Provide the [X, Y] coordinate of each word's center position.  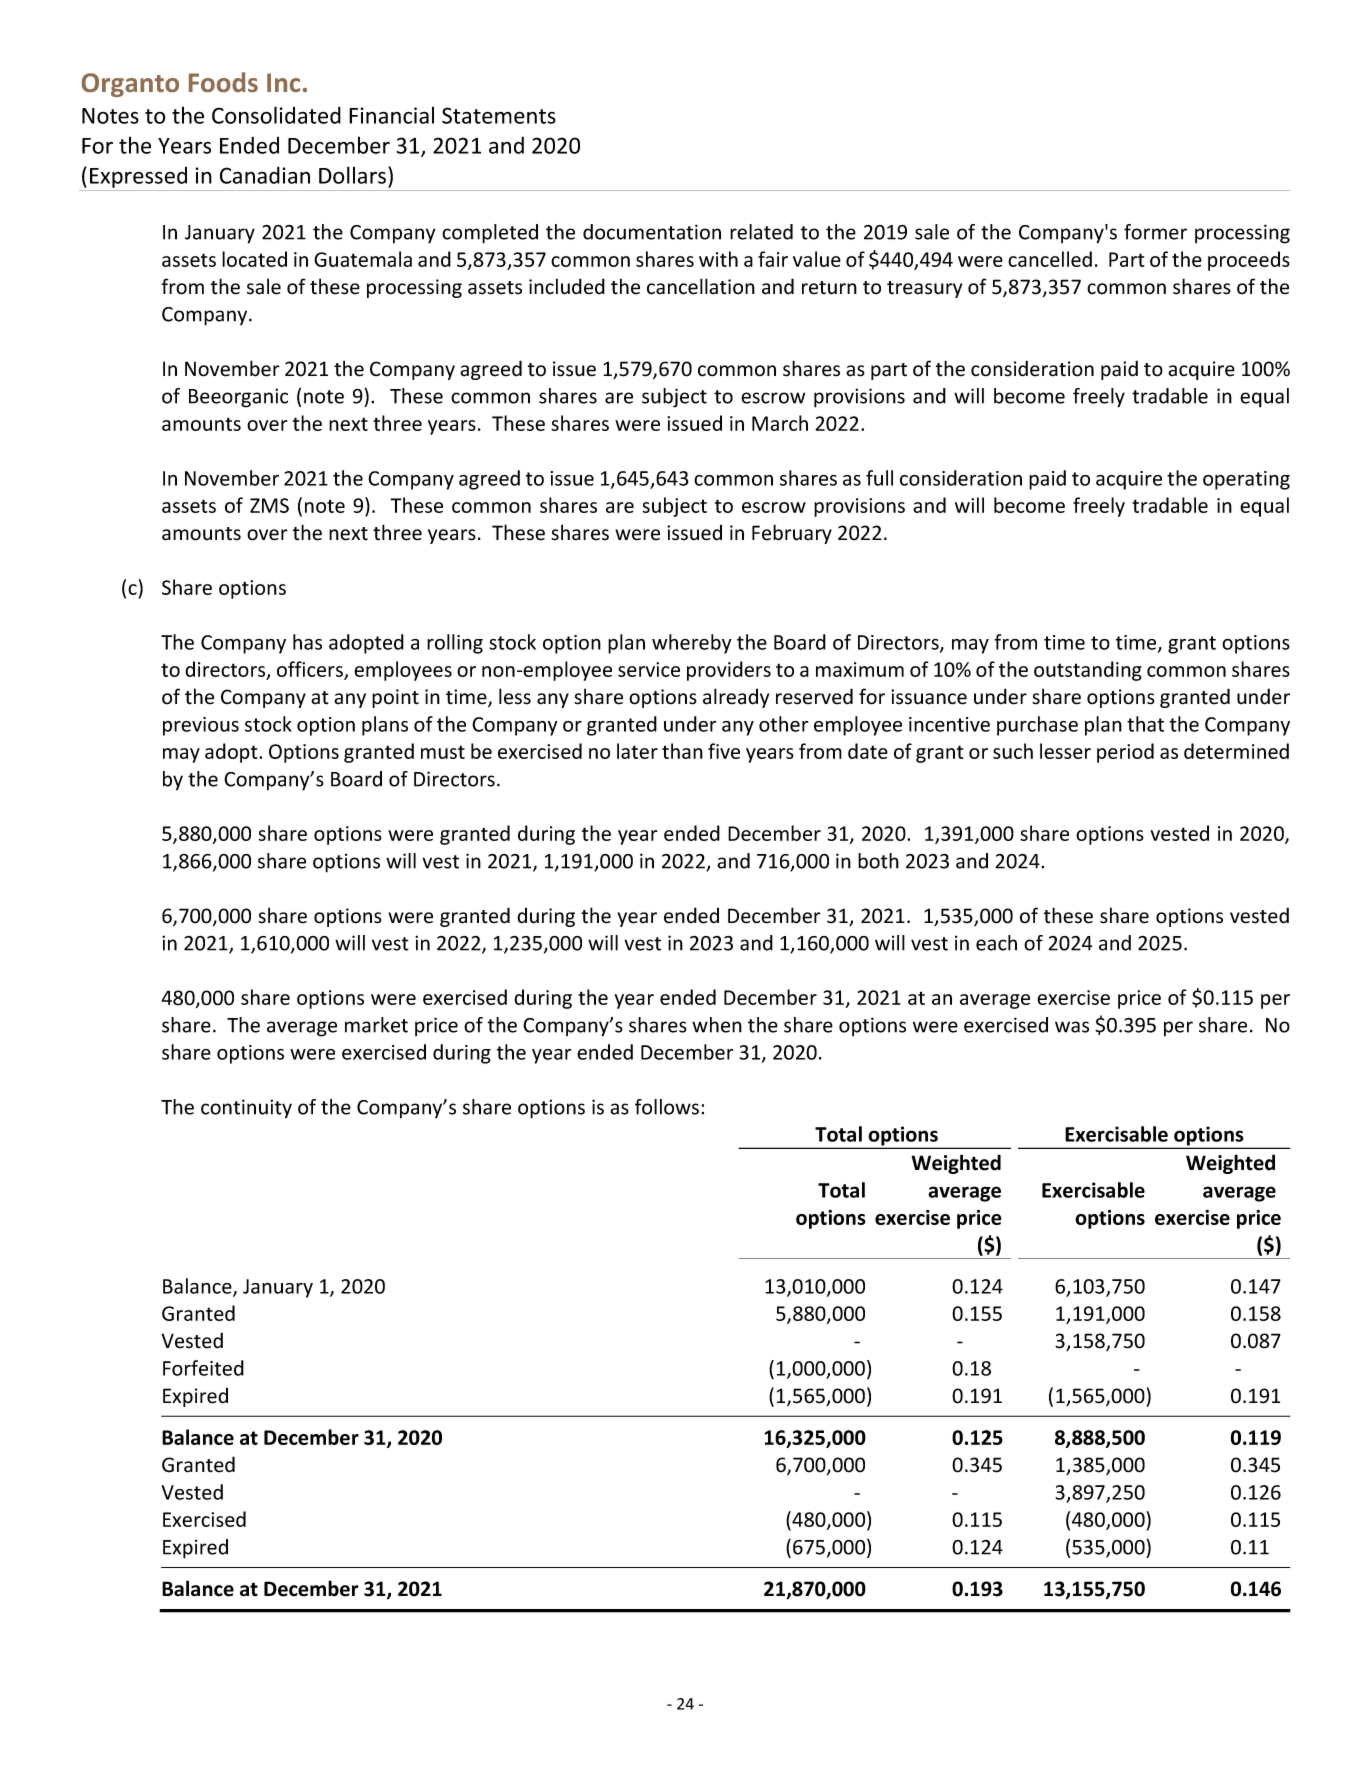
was [1072, 1027]
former [1155, 232]
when [717, 1025]
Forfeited [203, 1368]
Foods [223, 82]
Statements [499, 115]
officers [311, 670]
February [792, 534]
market [376, 1025]
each [996, 943]
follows [668, 1107]
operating [1246, 480]
